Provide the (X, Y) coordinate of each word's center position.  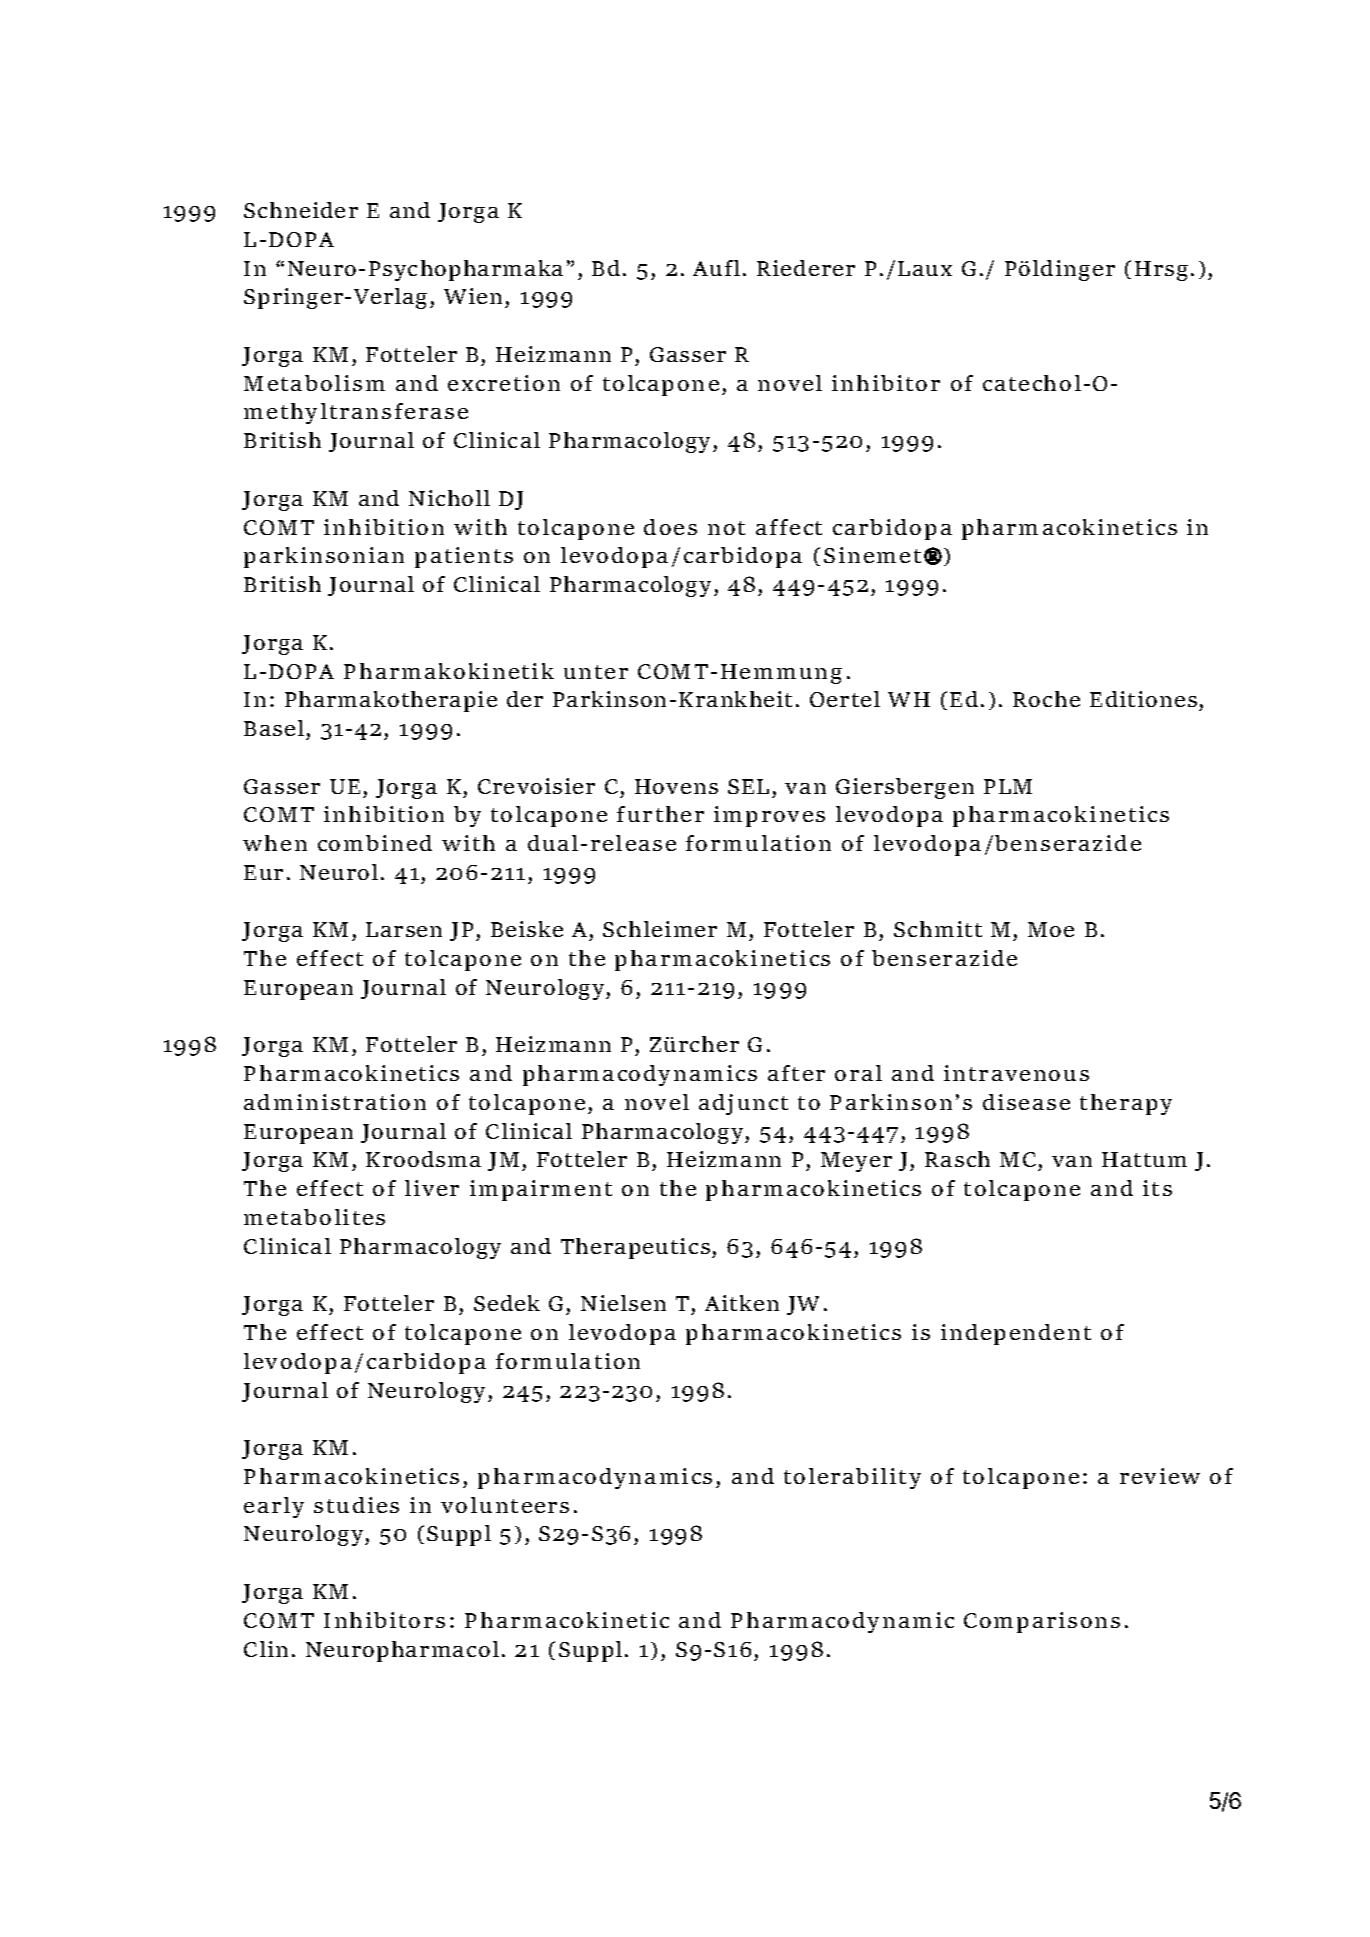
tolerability (852, 1478)
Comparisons (1042, 1622)
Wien (473, 296)
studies (356, 1505)
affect (789, 527)
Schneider (301, 210)
